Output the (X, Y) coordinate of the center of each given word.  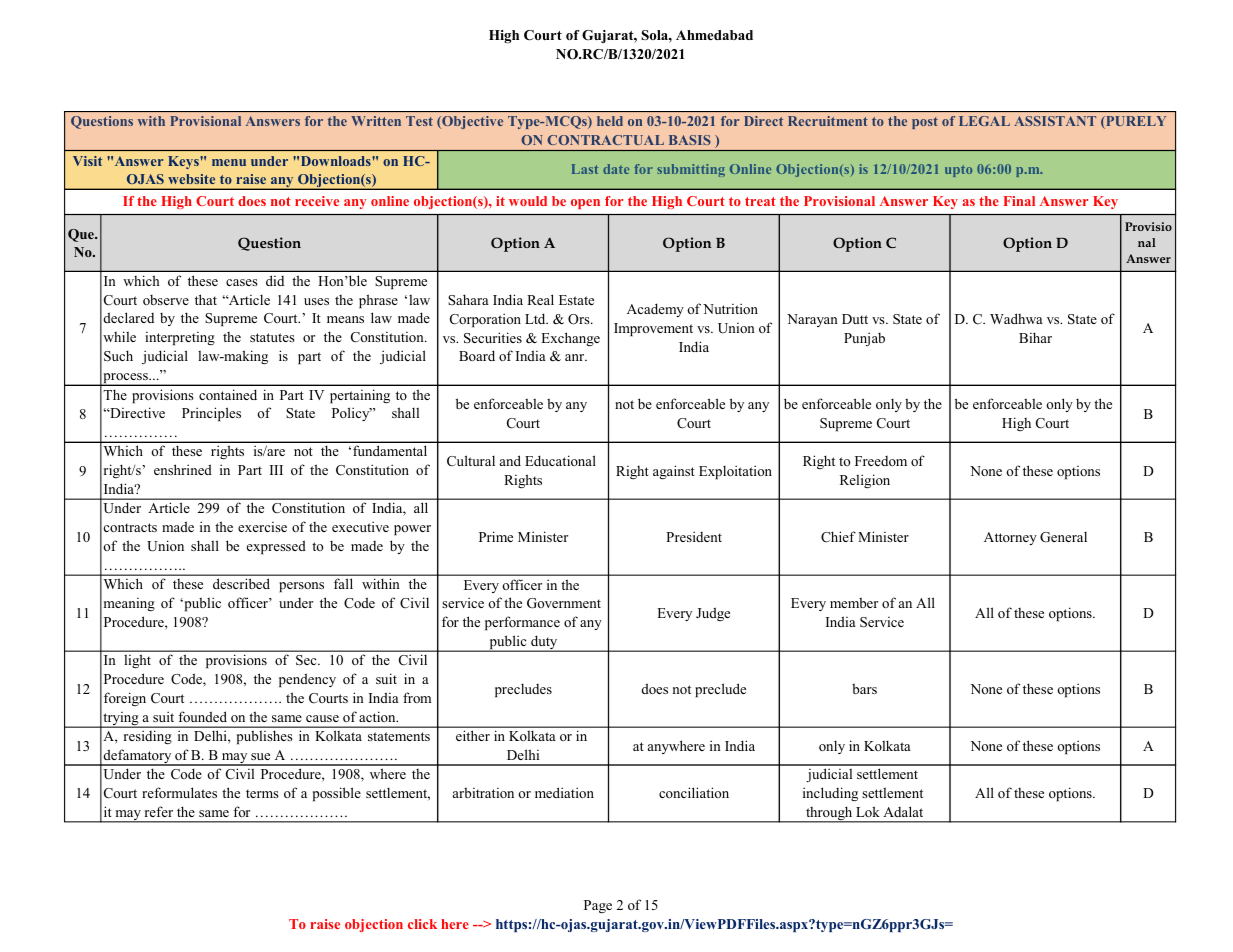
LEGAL (984, 121)
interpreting (180, 338)
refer (159, 811)
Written (376, 121)
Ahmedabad (714, 35)
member (854, 602)
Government (564, 603)
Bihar (1035, 337)
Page (598, 906)
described (241, 583)
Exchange (570, 339)
